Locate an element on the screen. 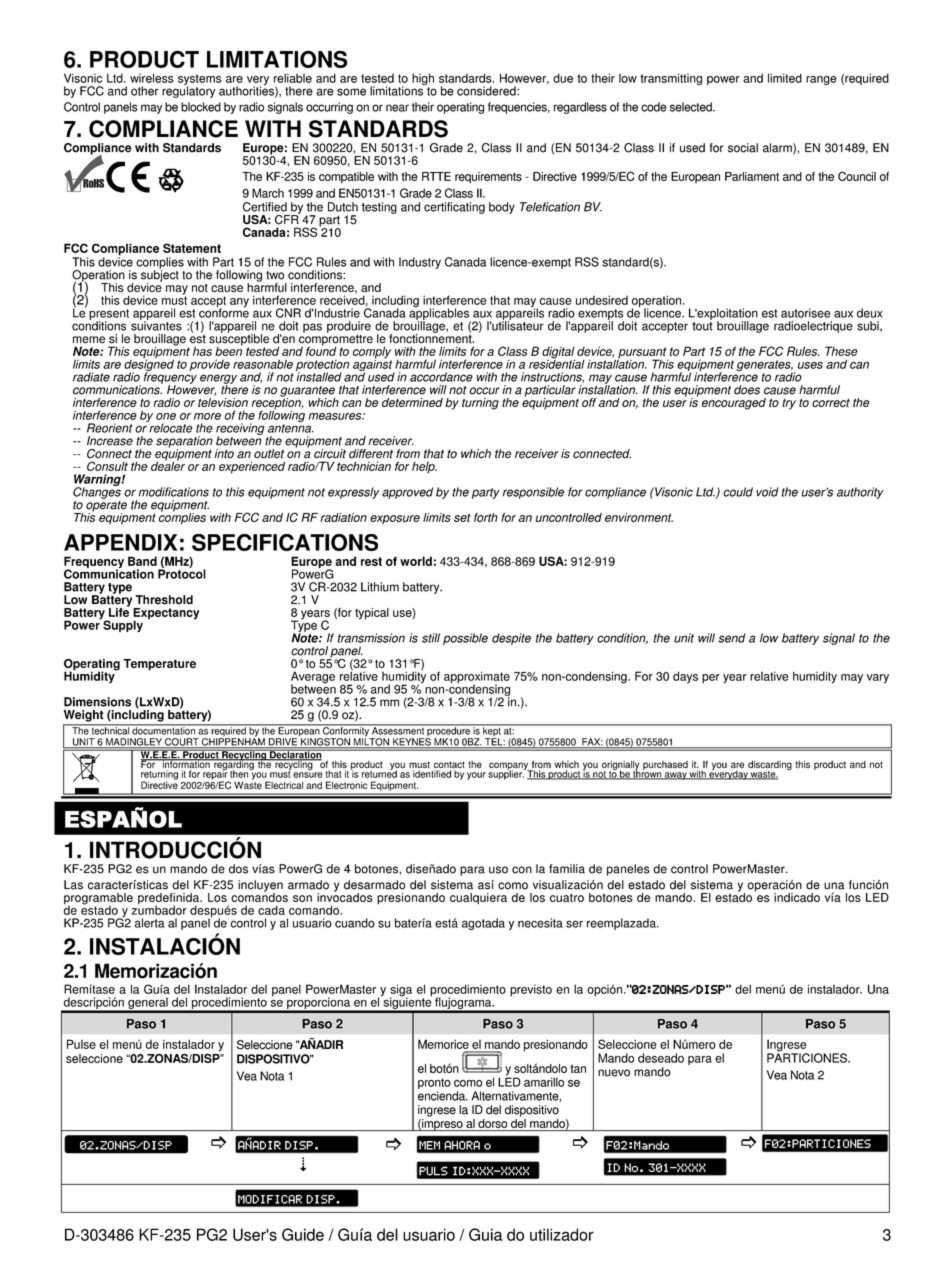 This screenshot has height=1271, width=952. send is located at coordinates (731, 638).
